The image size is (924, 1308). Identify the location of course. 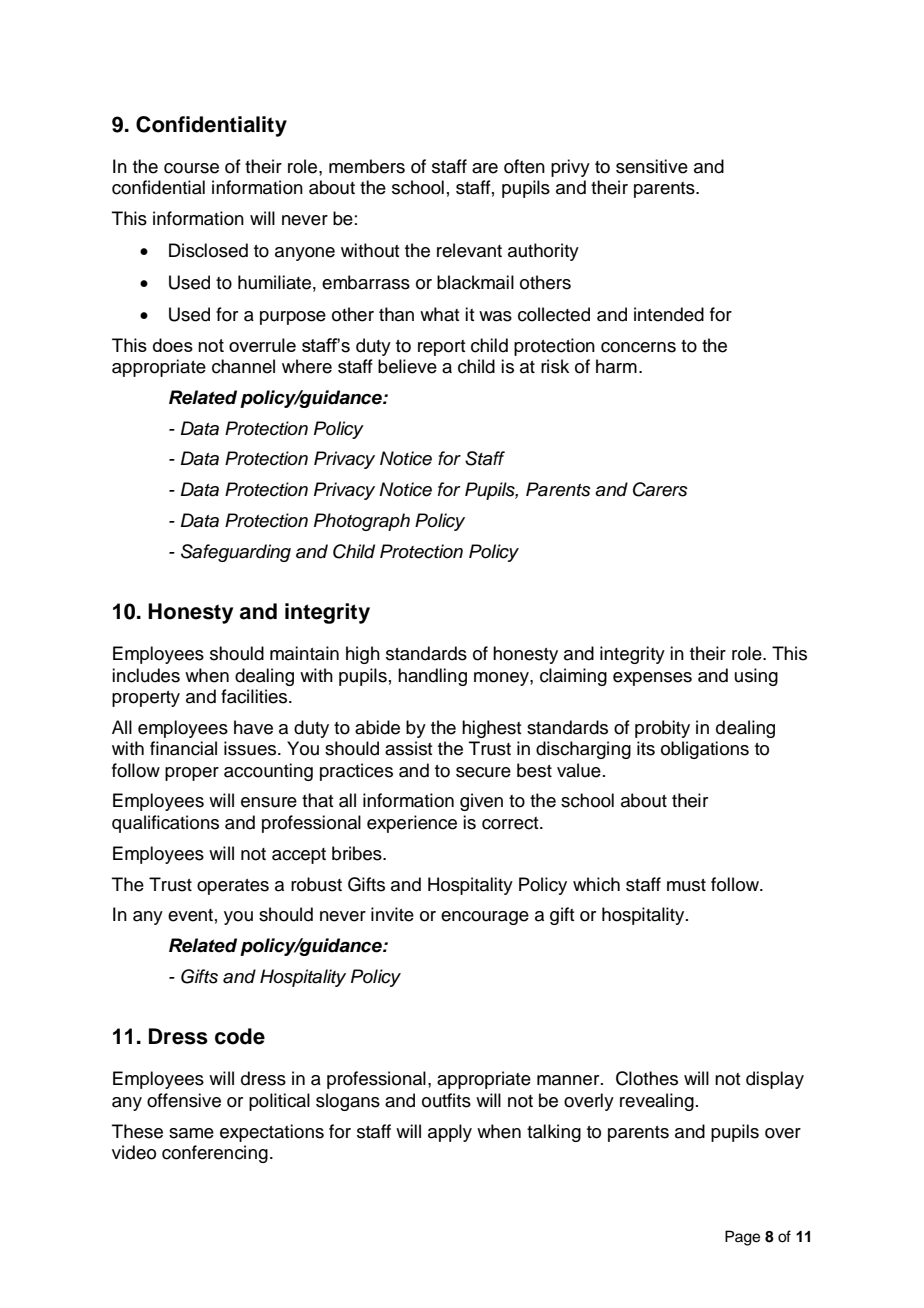
(191, 168).
